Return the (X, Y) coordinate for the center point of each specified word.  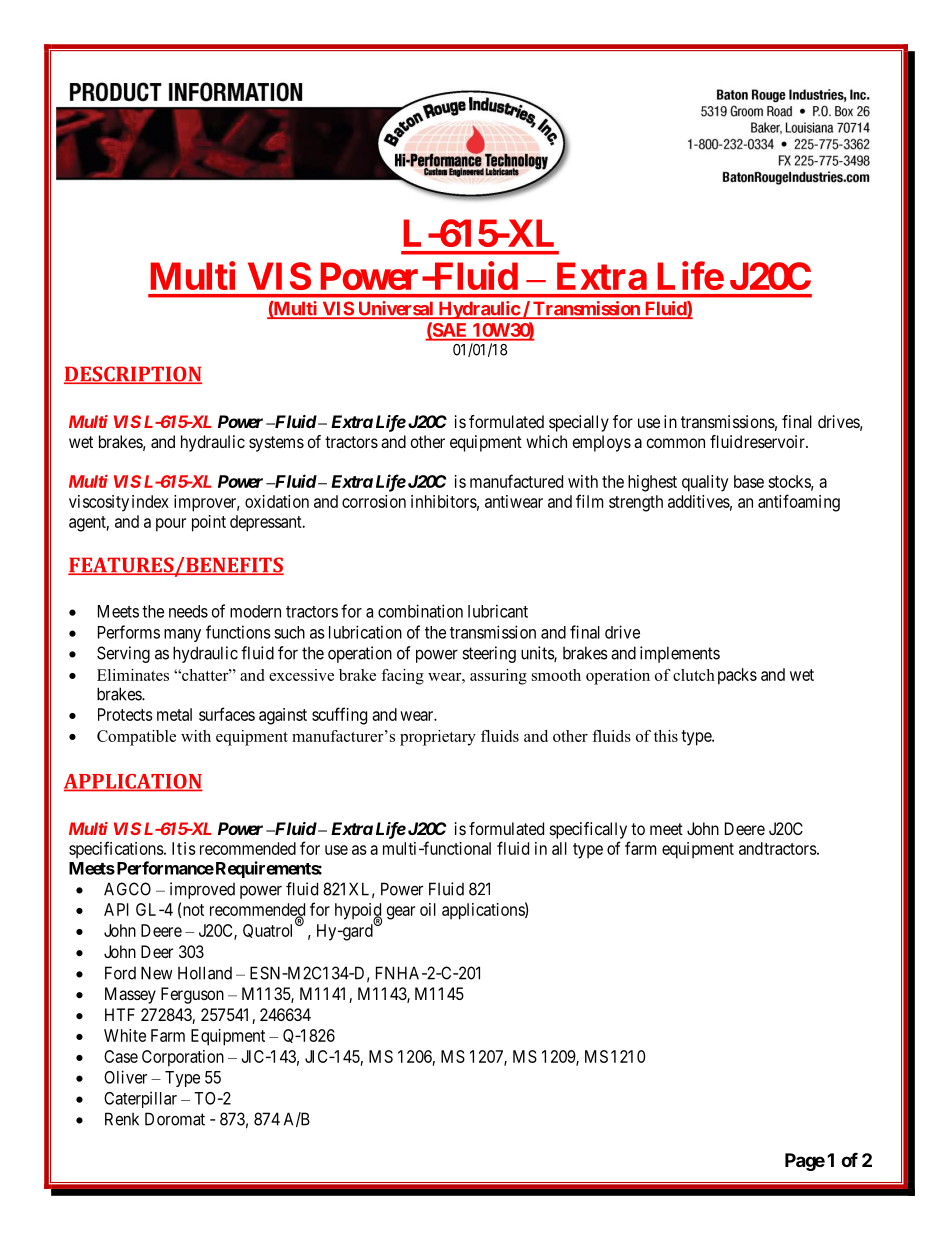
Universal (396, 309)
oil (428, 909)
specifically (588, 830)
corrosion (374, 501)
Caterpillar (140, 1099)
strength (636, 503)
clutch (694, 675)
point (209, 523)
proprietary (438, 738)
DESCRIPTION (133, 375)
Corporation (183, 1058)
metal (174, 714)
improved (202, 890)
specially (579, 423)
